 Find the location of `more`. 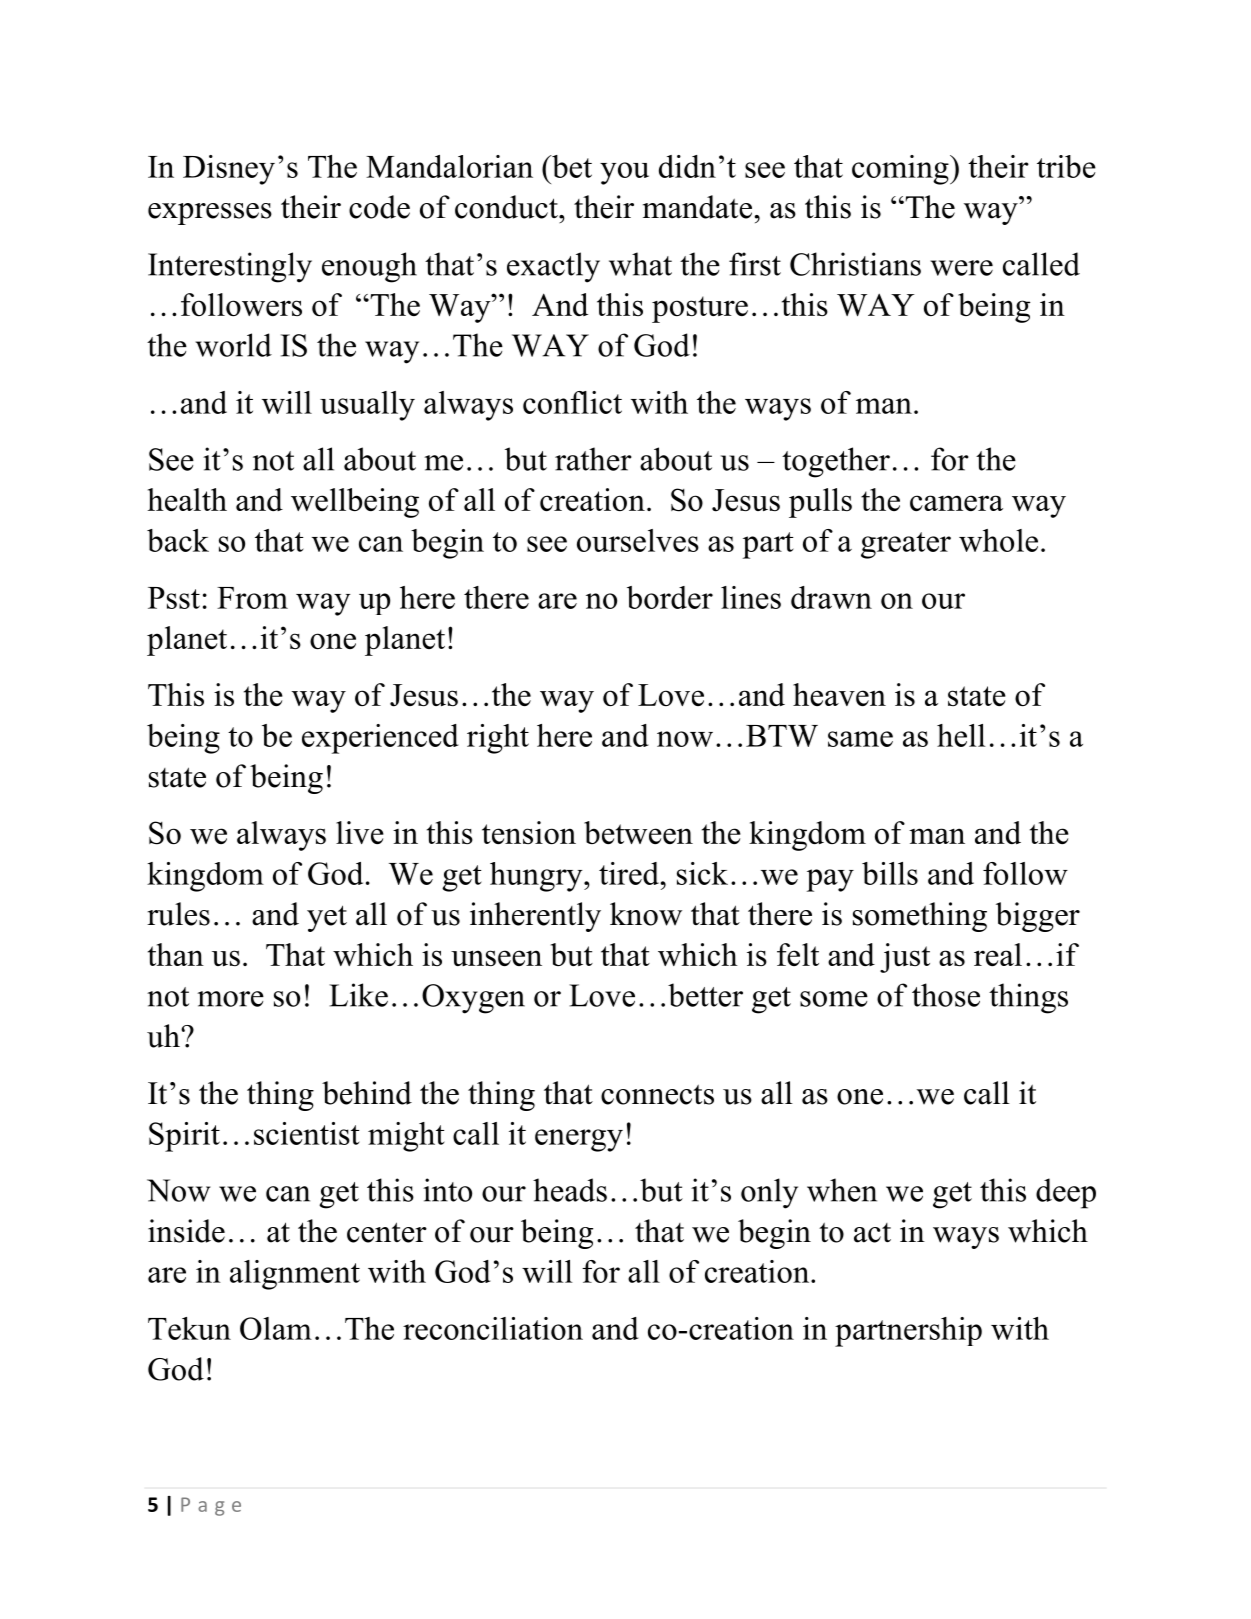

more is located at coordinates (230, 999).
